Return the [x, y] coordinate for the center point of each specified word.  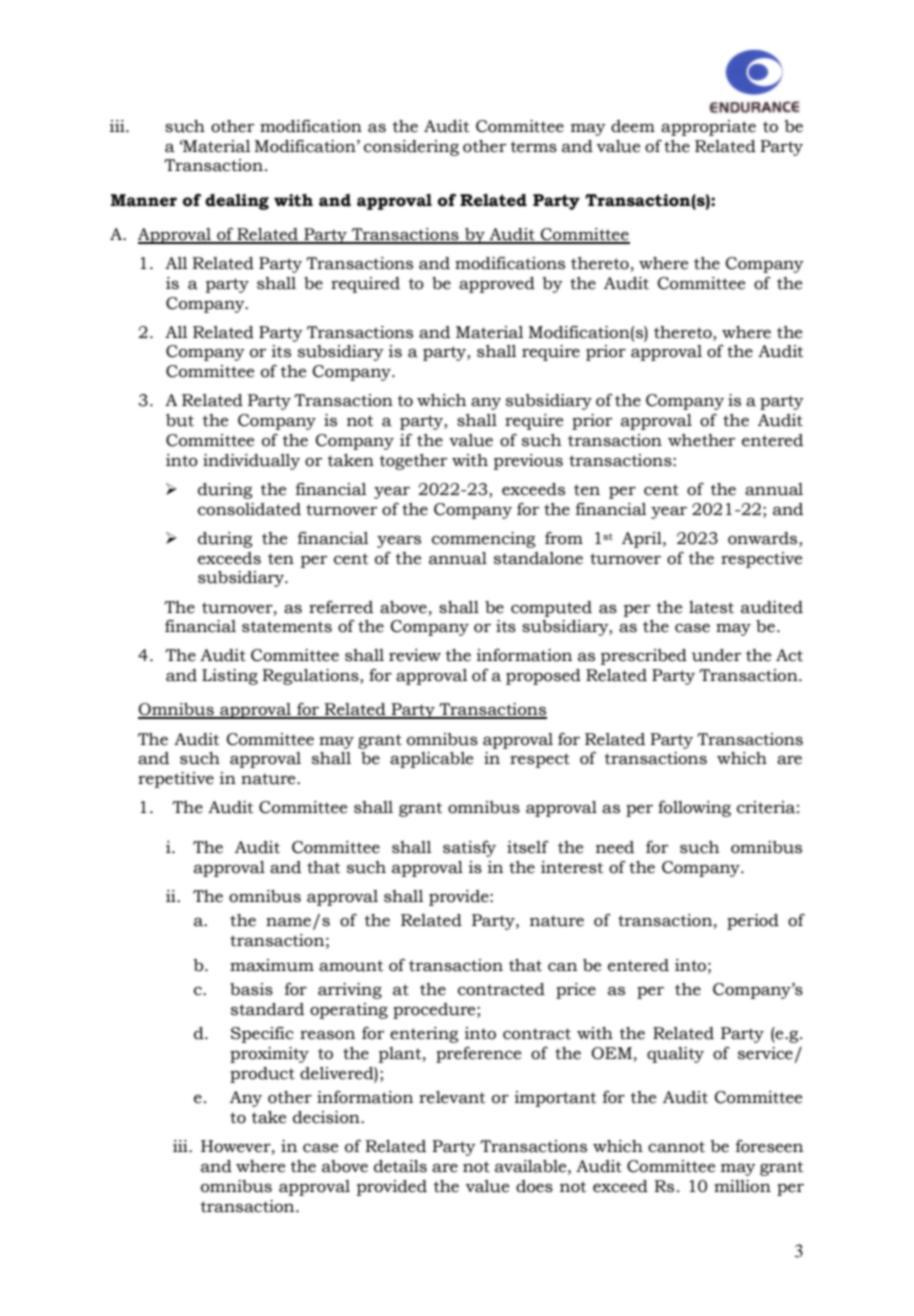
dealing [237, 202]
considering [411, 148]
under [716, 655]
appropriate [708, 128]
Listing [230, 677]
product [262, 1075]
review [415, 655]
